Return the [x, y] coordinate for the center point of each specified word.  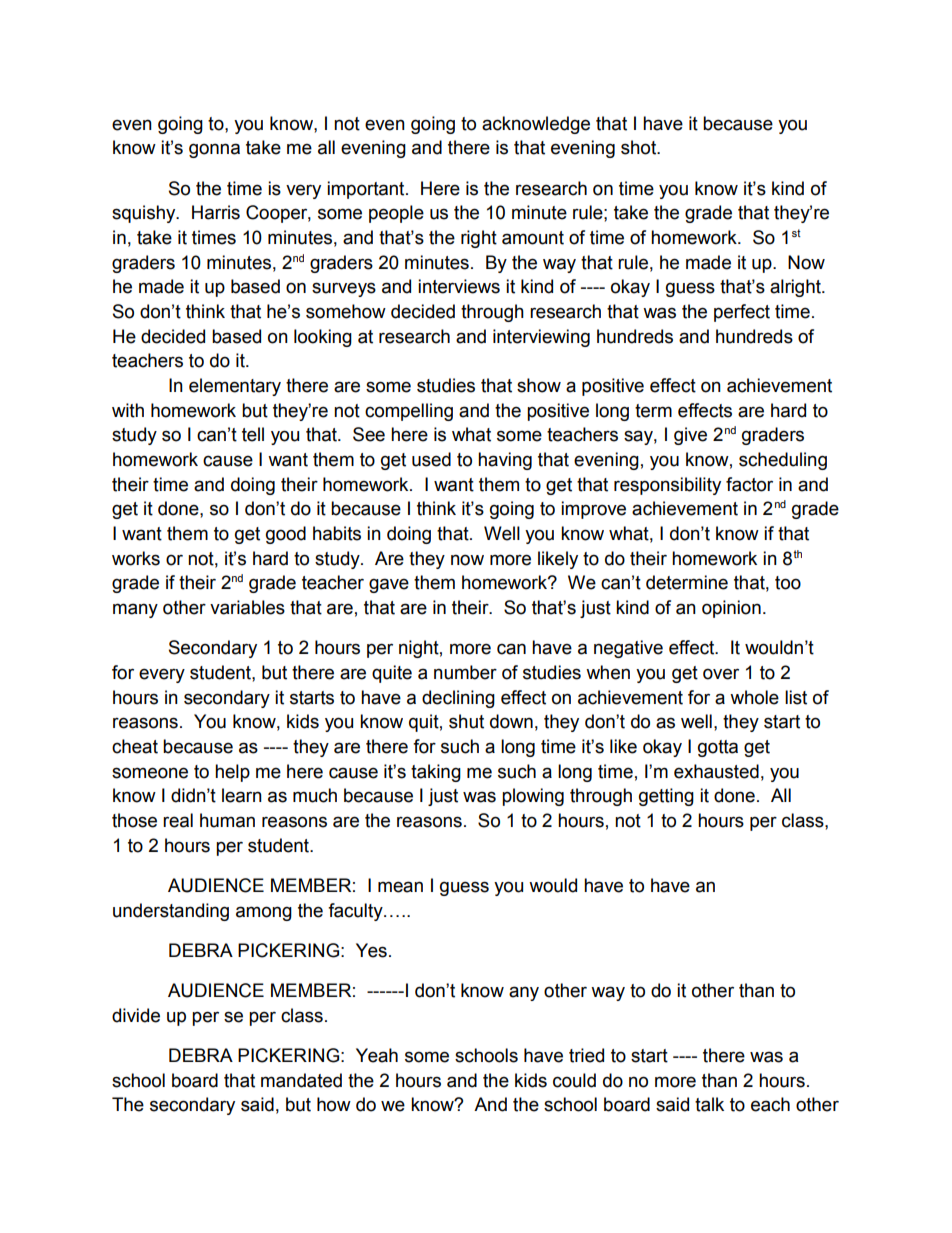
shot [640, 147]
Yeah [377, 1055]
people [396, 214]
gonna [214, 150]
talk [709, 1104]
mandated [301, 1080]
